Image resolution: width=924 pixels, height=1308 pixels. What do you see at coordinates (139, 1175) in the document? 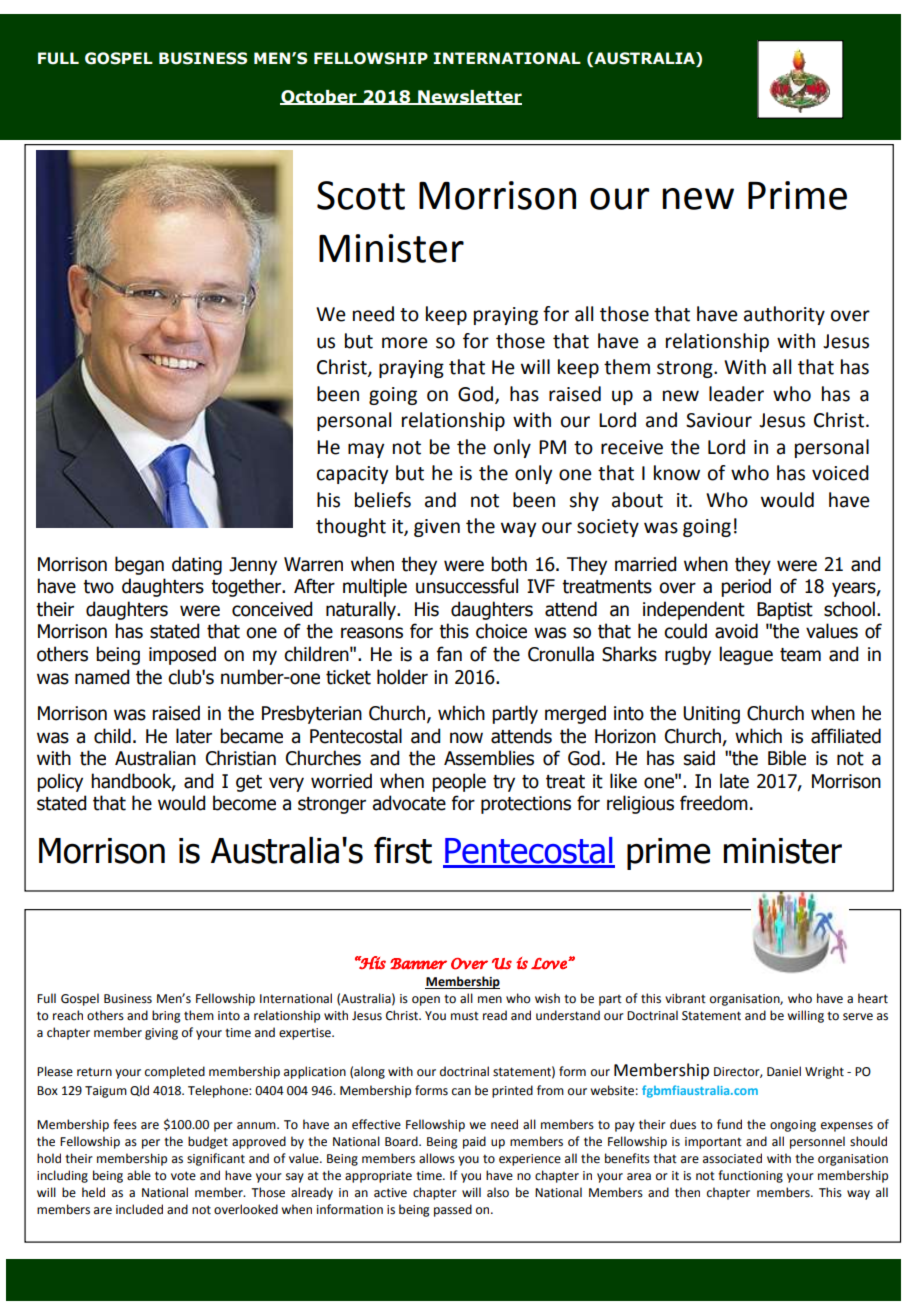
I see `able` at bounding box center [139, 1175].
